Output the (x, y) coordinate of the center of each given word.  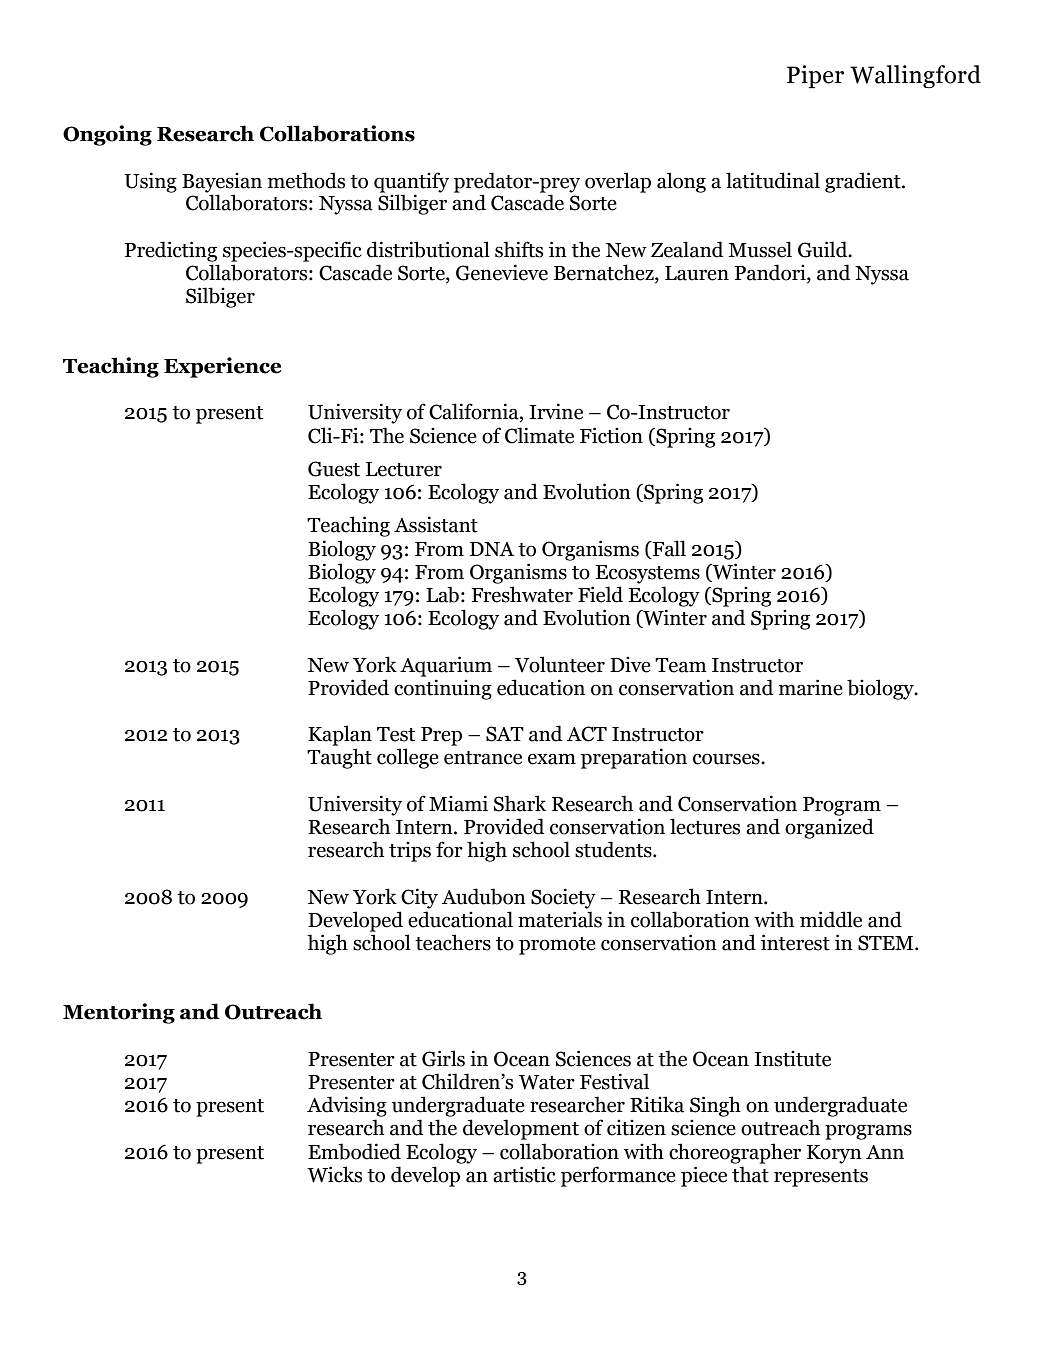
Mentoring (119, 1013)
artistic (524, 1174)
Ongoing (107, 135)
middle (831, 919)
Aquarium (446, 666)
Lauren (697, 273)
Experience (222, 367)
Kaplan (340, 735)
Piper (815, 77)
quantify (411, 182)
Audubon (484, 896)
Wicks (334, 1174)
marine (811, 687)
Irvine (556, 411)
